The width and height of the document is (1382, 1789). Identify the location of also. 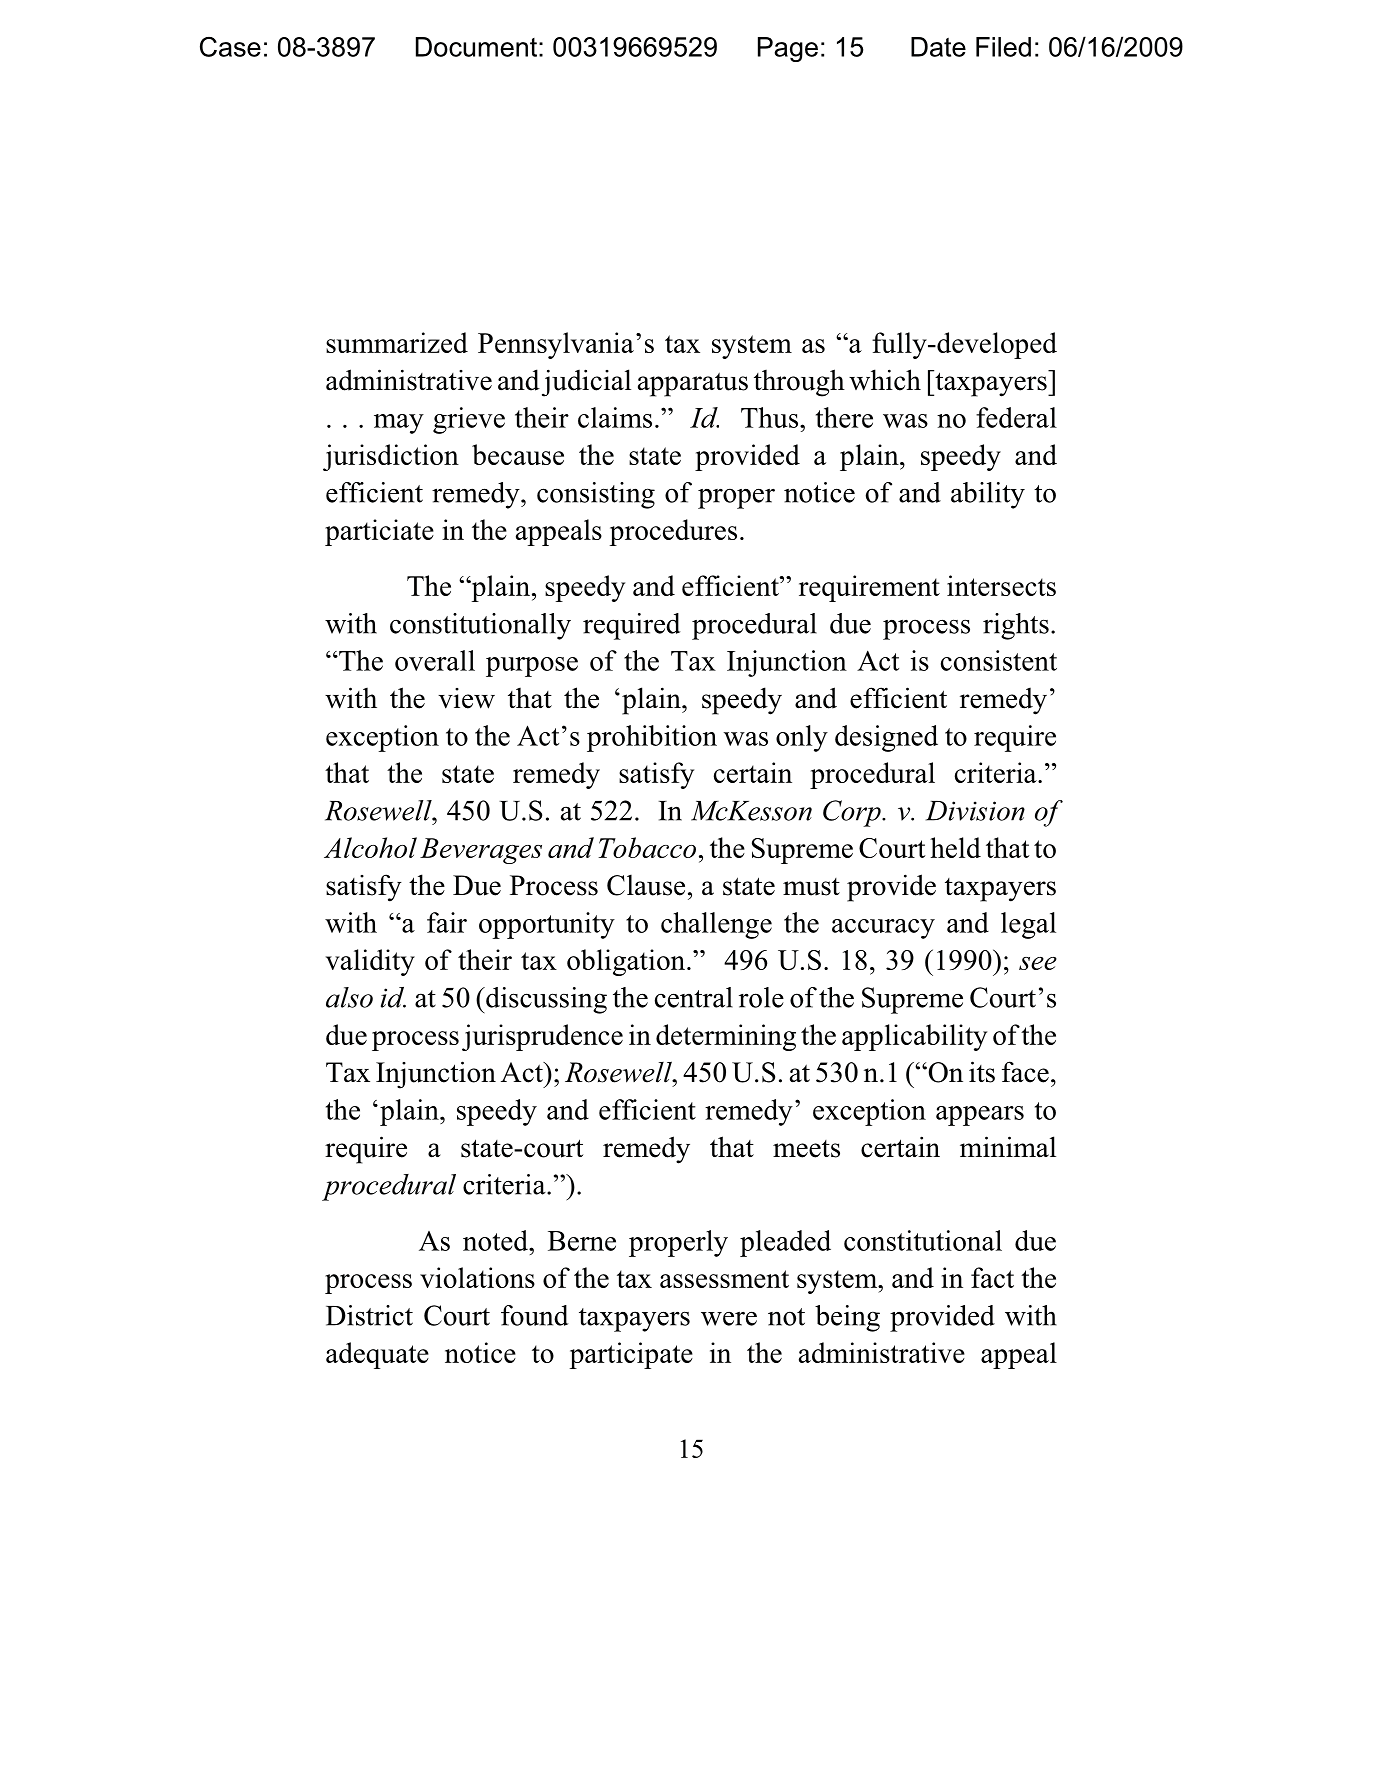
(349, 997).
